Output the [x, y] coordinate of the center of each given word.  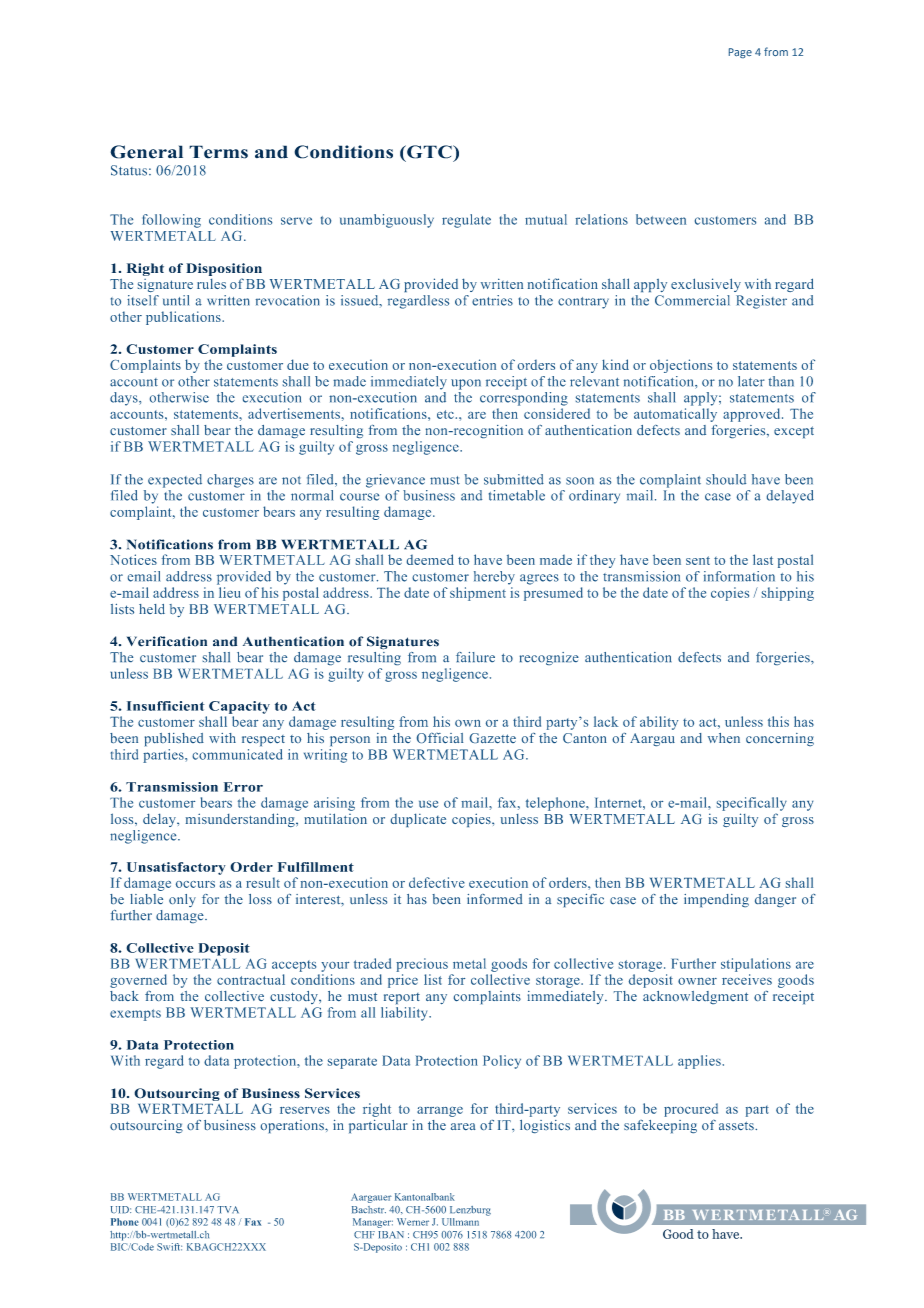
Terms [218, 152]
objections [681, 366]
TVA [228, 1209]
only [182, 900]
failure [475, 657]
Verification [167, 641]
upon [466, 384]
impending [716, 900]
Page [740, 53]
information [739, 576]
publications [184, 318]
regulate [466, 221]
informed [495, 899]
